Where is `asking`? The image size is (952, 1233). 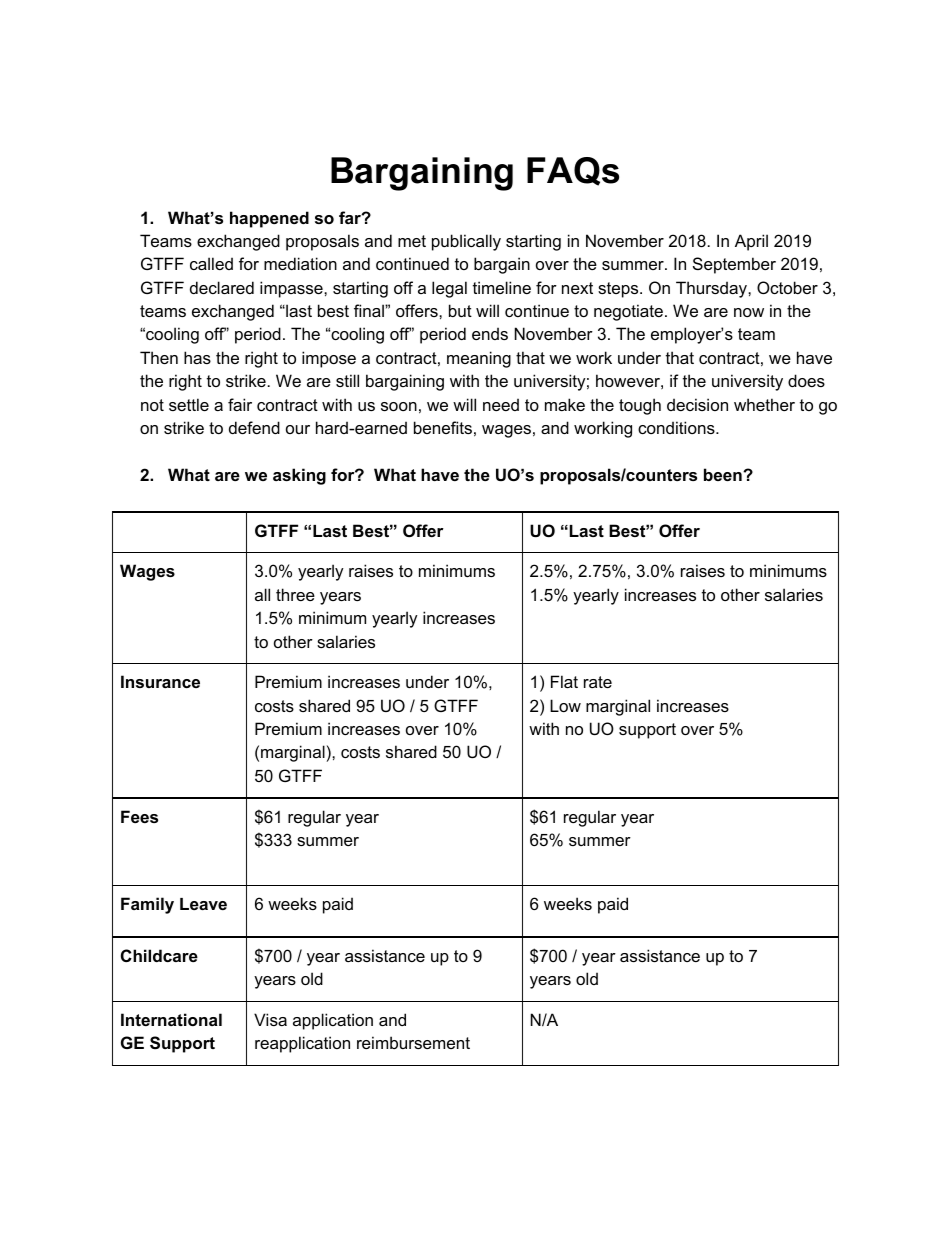
asking is located at coordinates (299, 476).
